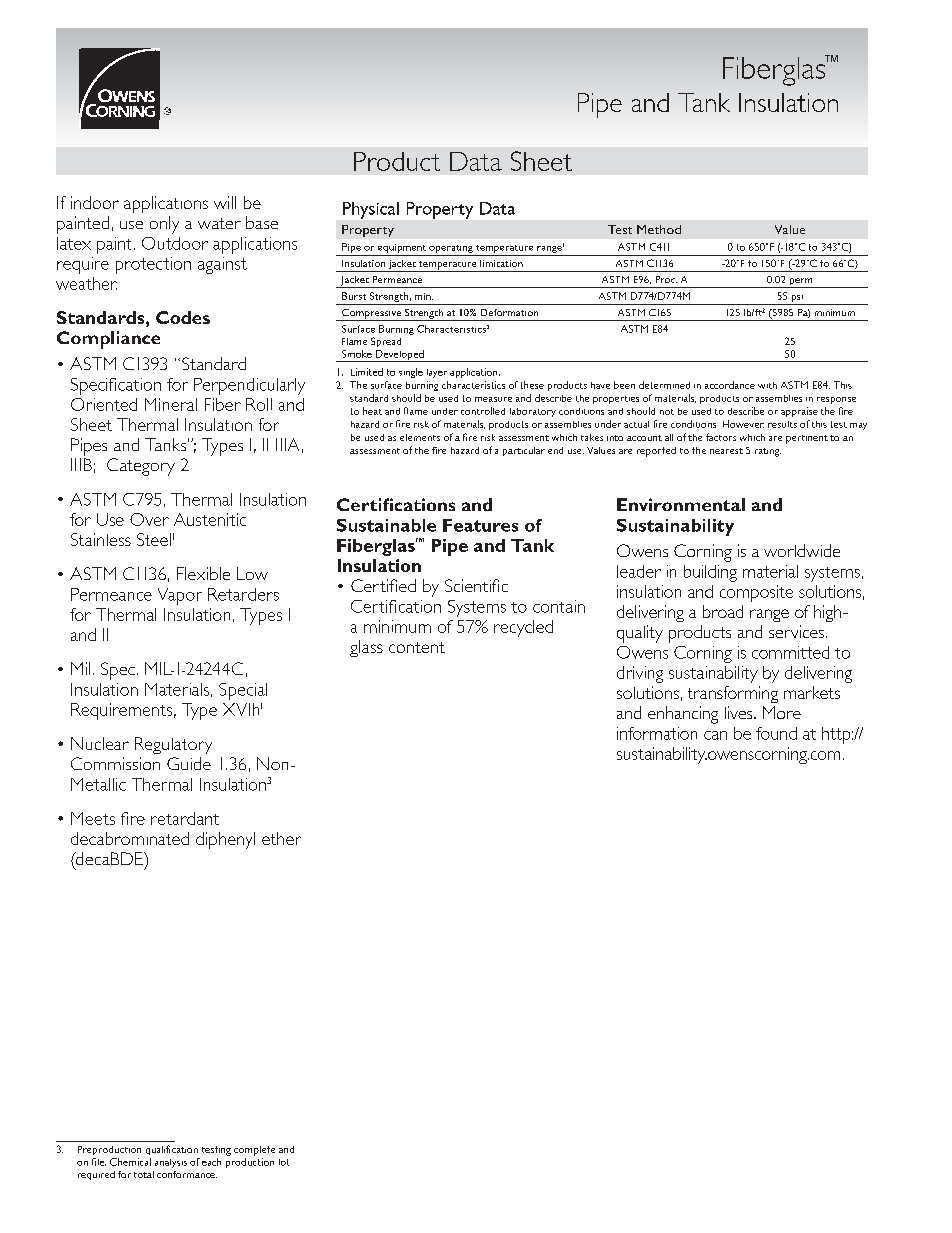  What do you see at coordinates (776, 733) in the document?
I see `found` at bounding box center [776, 733].
